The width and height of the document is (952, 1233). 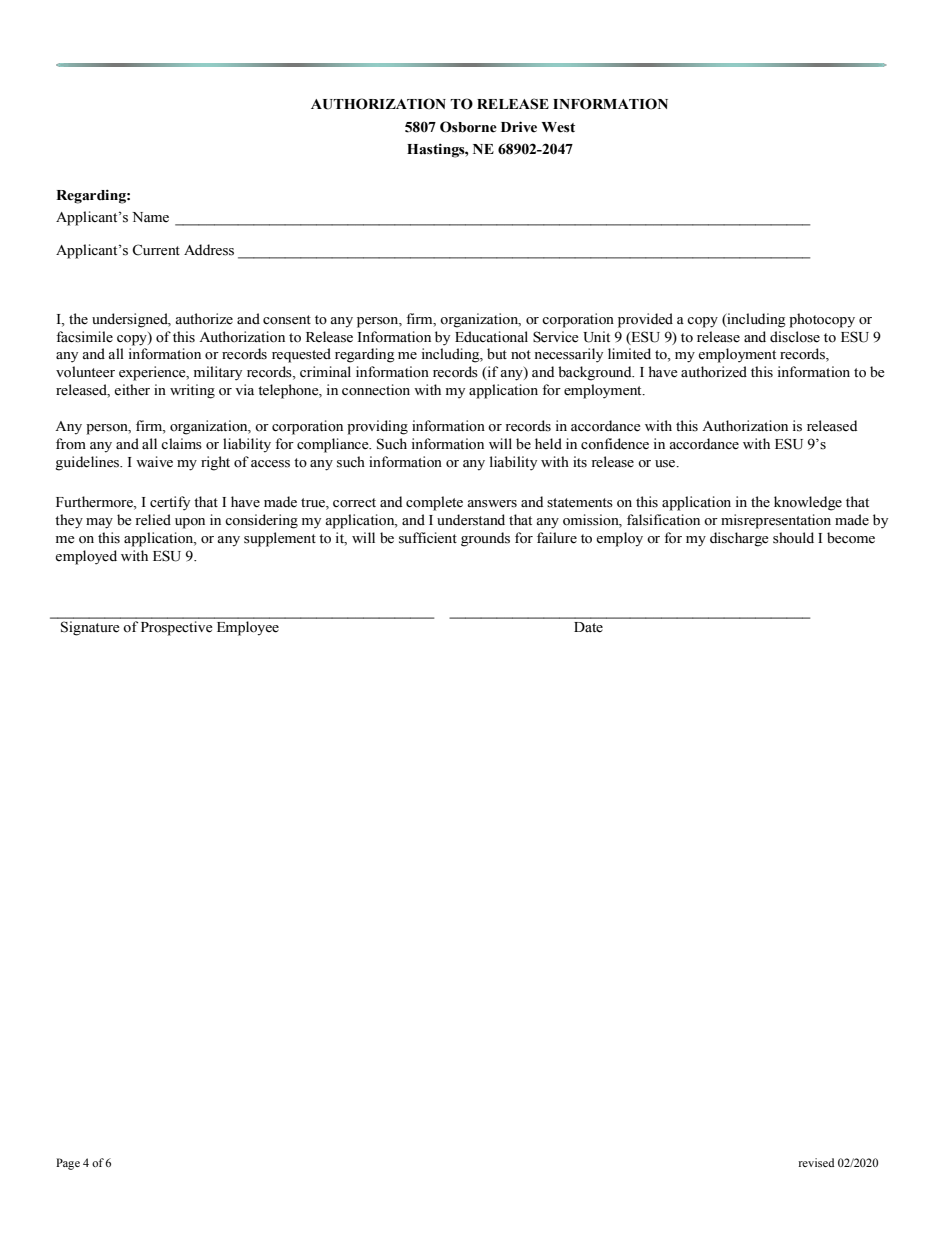 What do you see at coordinates (816, 1162) in the document?
I see `revised` at bounding box center [816, 1162].
